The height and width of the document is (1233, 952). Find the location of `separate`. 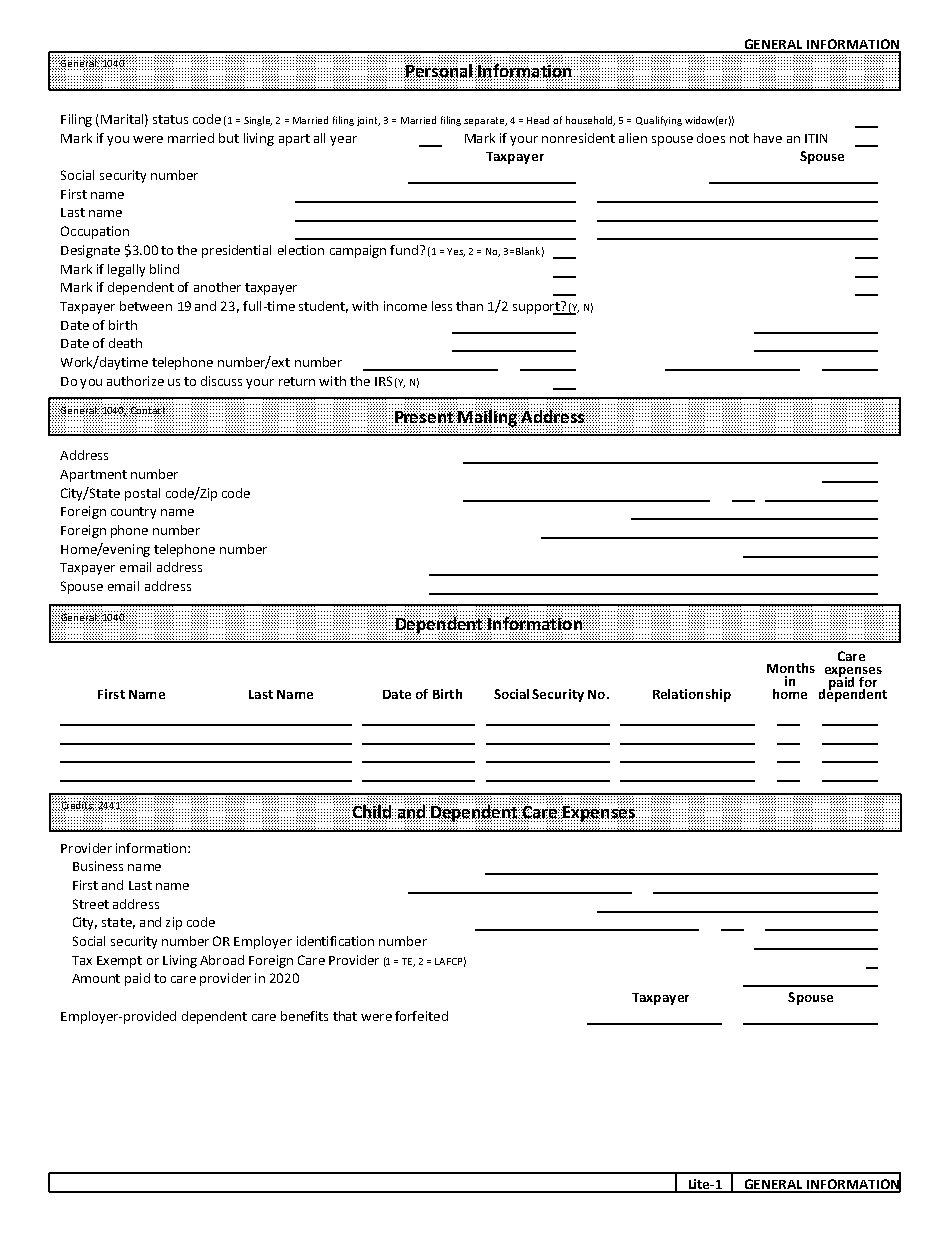

separate is located at coordinates (485, 121).
